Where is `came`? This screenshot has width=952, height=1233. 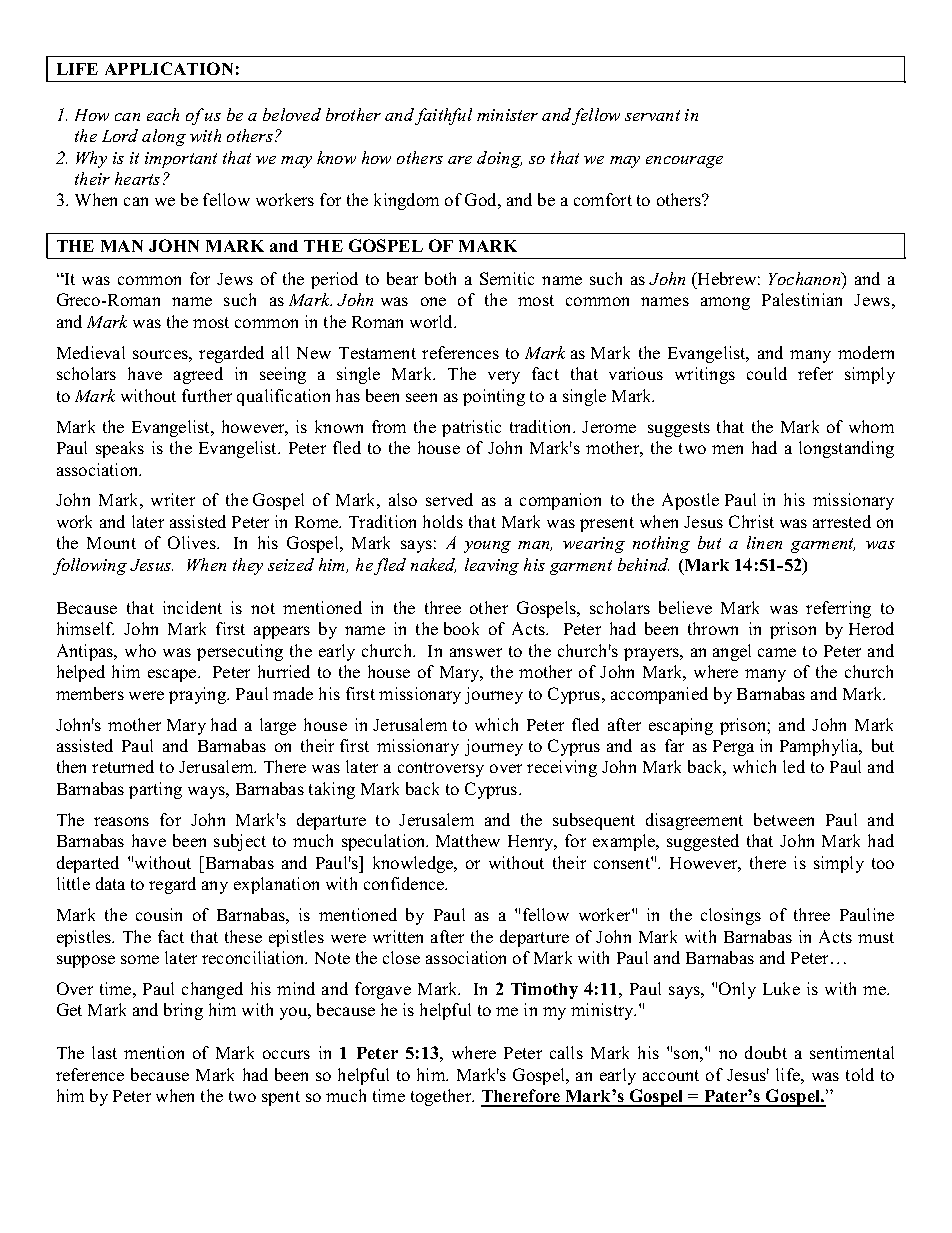
came is located at coordinates (777, 652).
